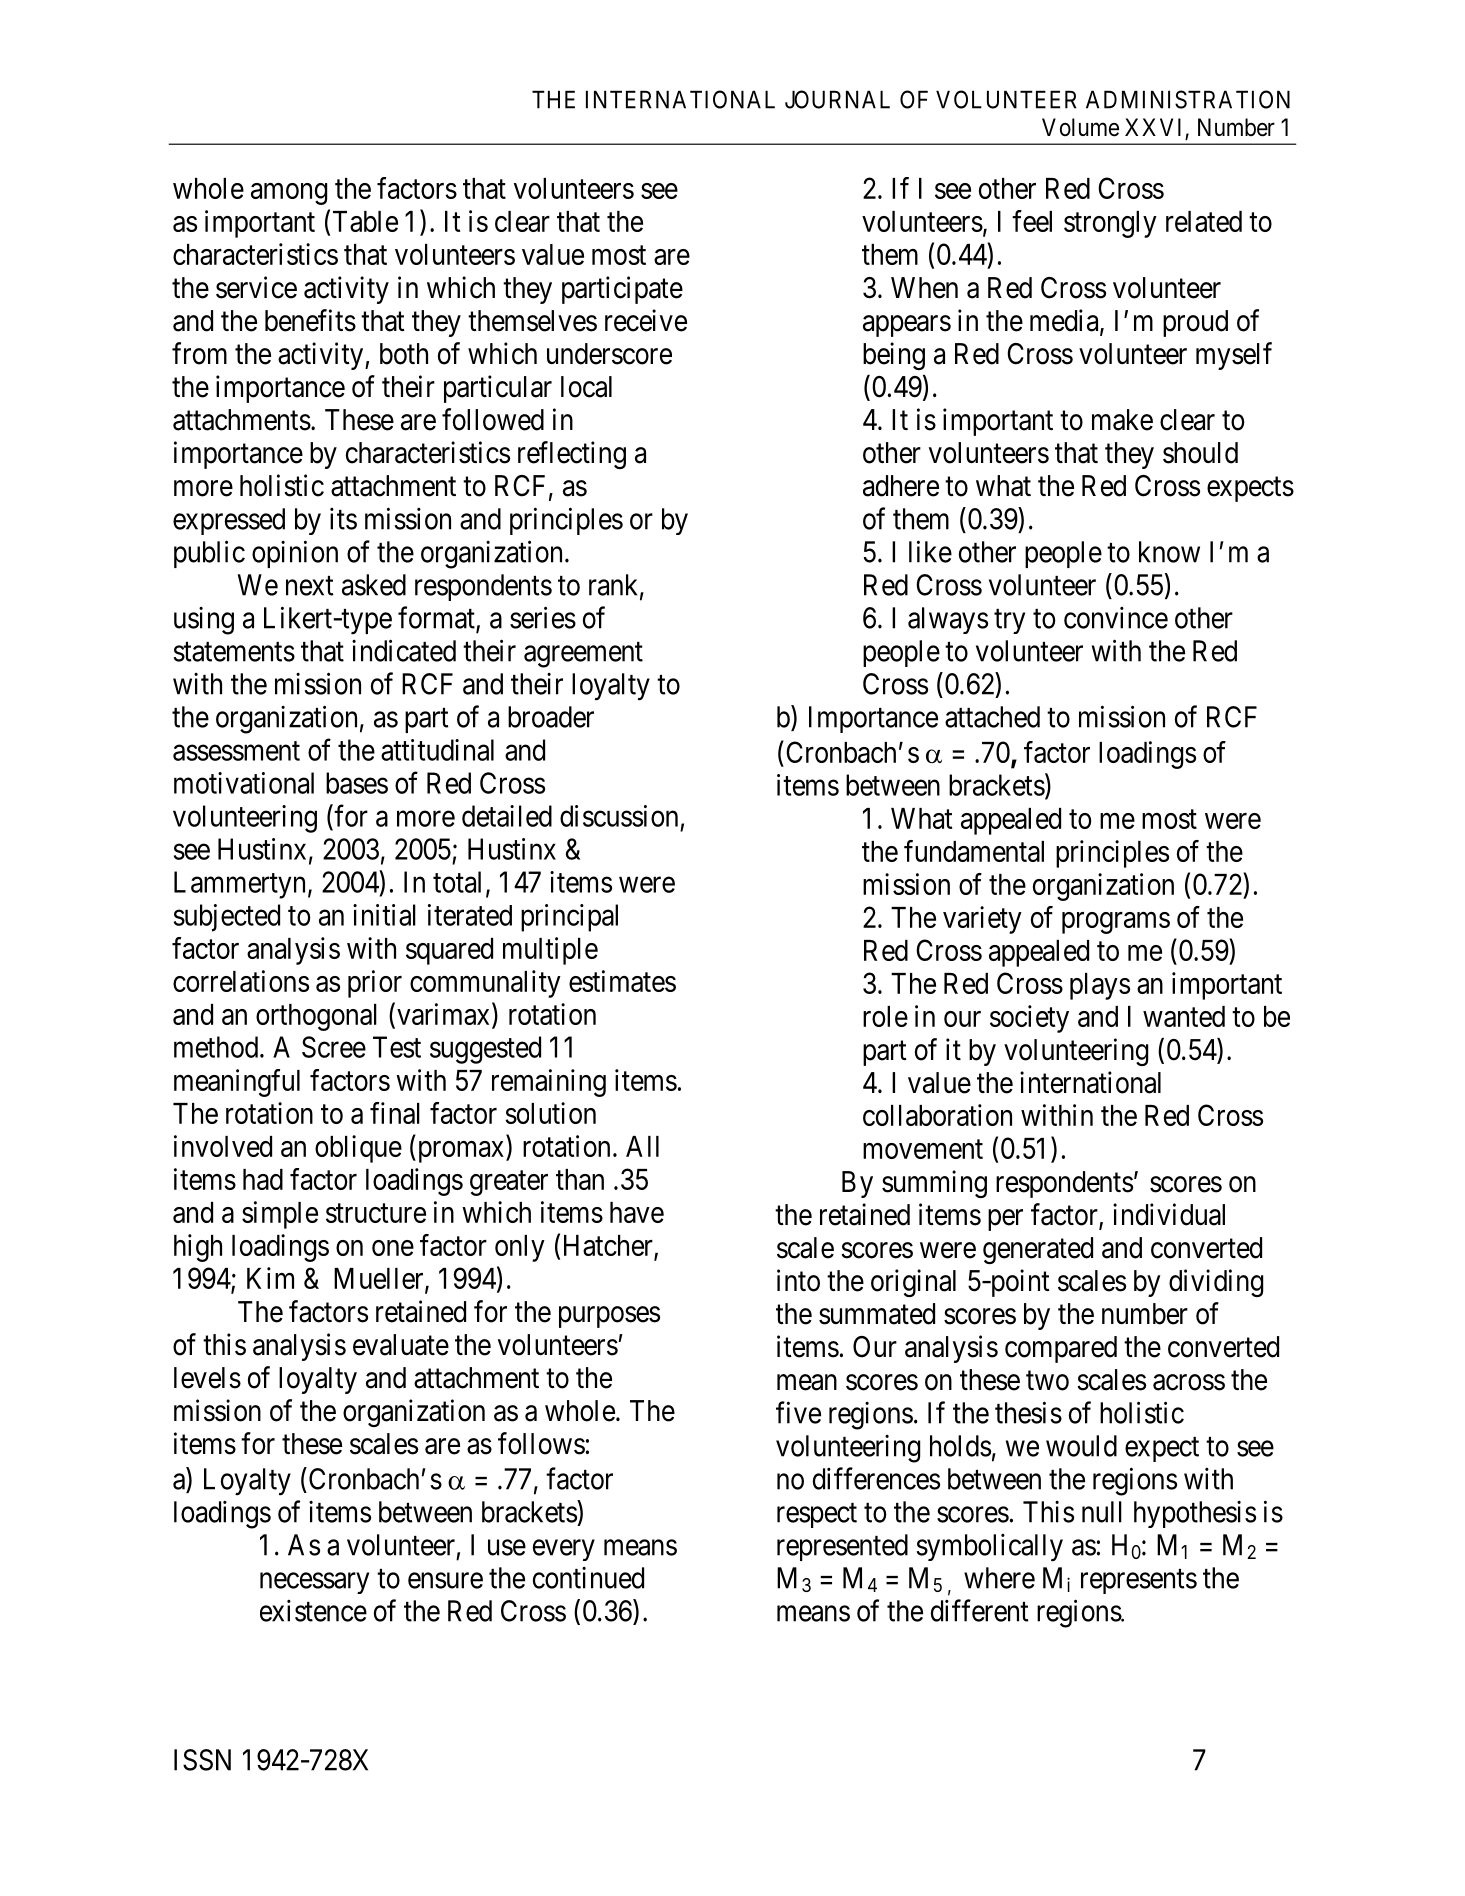  What do you see at coordinates (572, 455) in the screenshot?
I see `reflecting` at bounding box center [572, 455].
